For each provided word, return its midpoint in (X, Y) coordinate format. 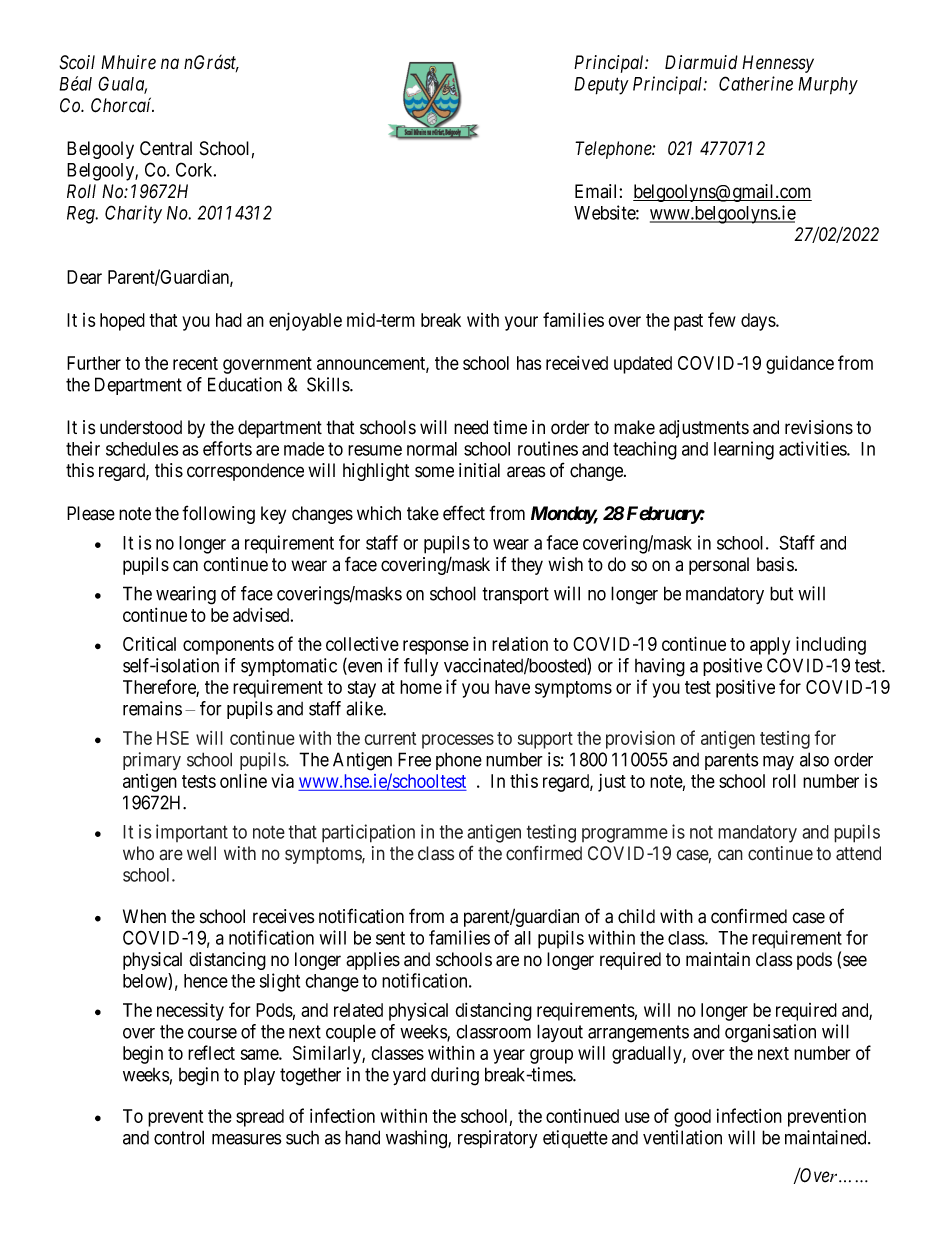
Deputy (601, 86)
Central (166, 148)
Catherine (756, 83)
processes (458, 741)
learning (744, 450)
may (778, 763)
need (471, 427)
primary (152, 761)
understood (141, 427)
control (179, 1137)
